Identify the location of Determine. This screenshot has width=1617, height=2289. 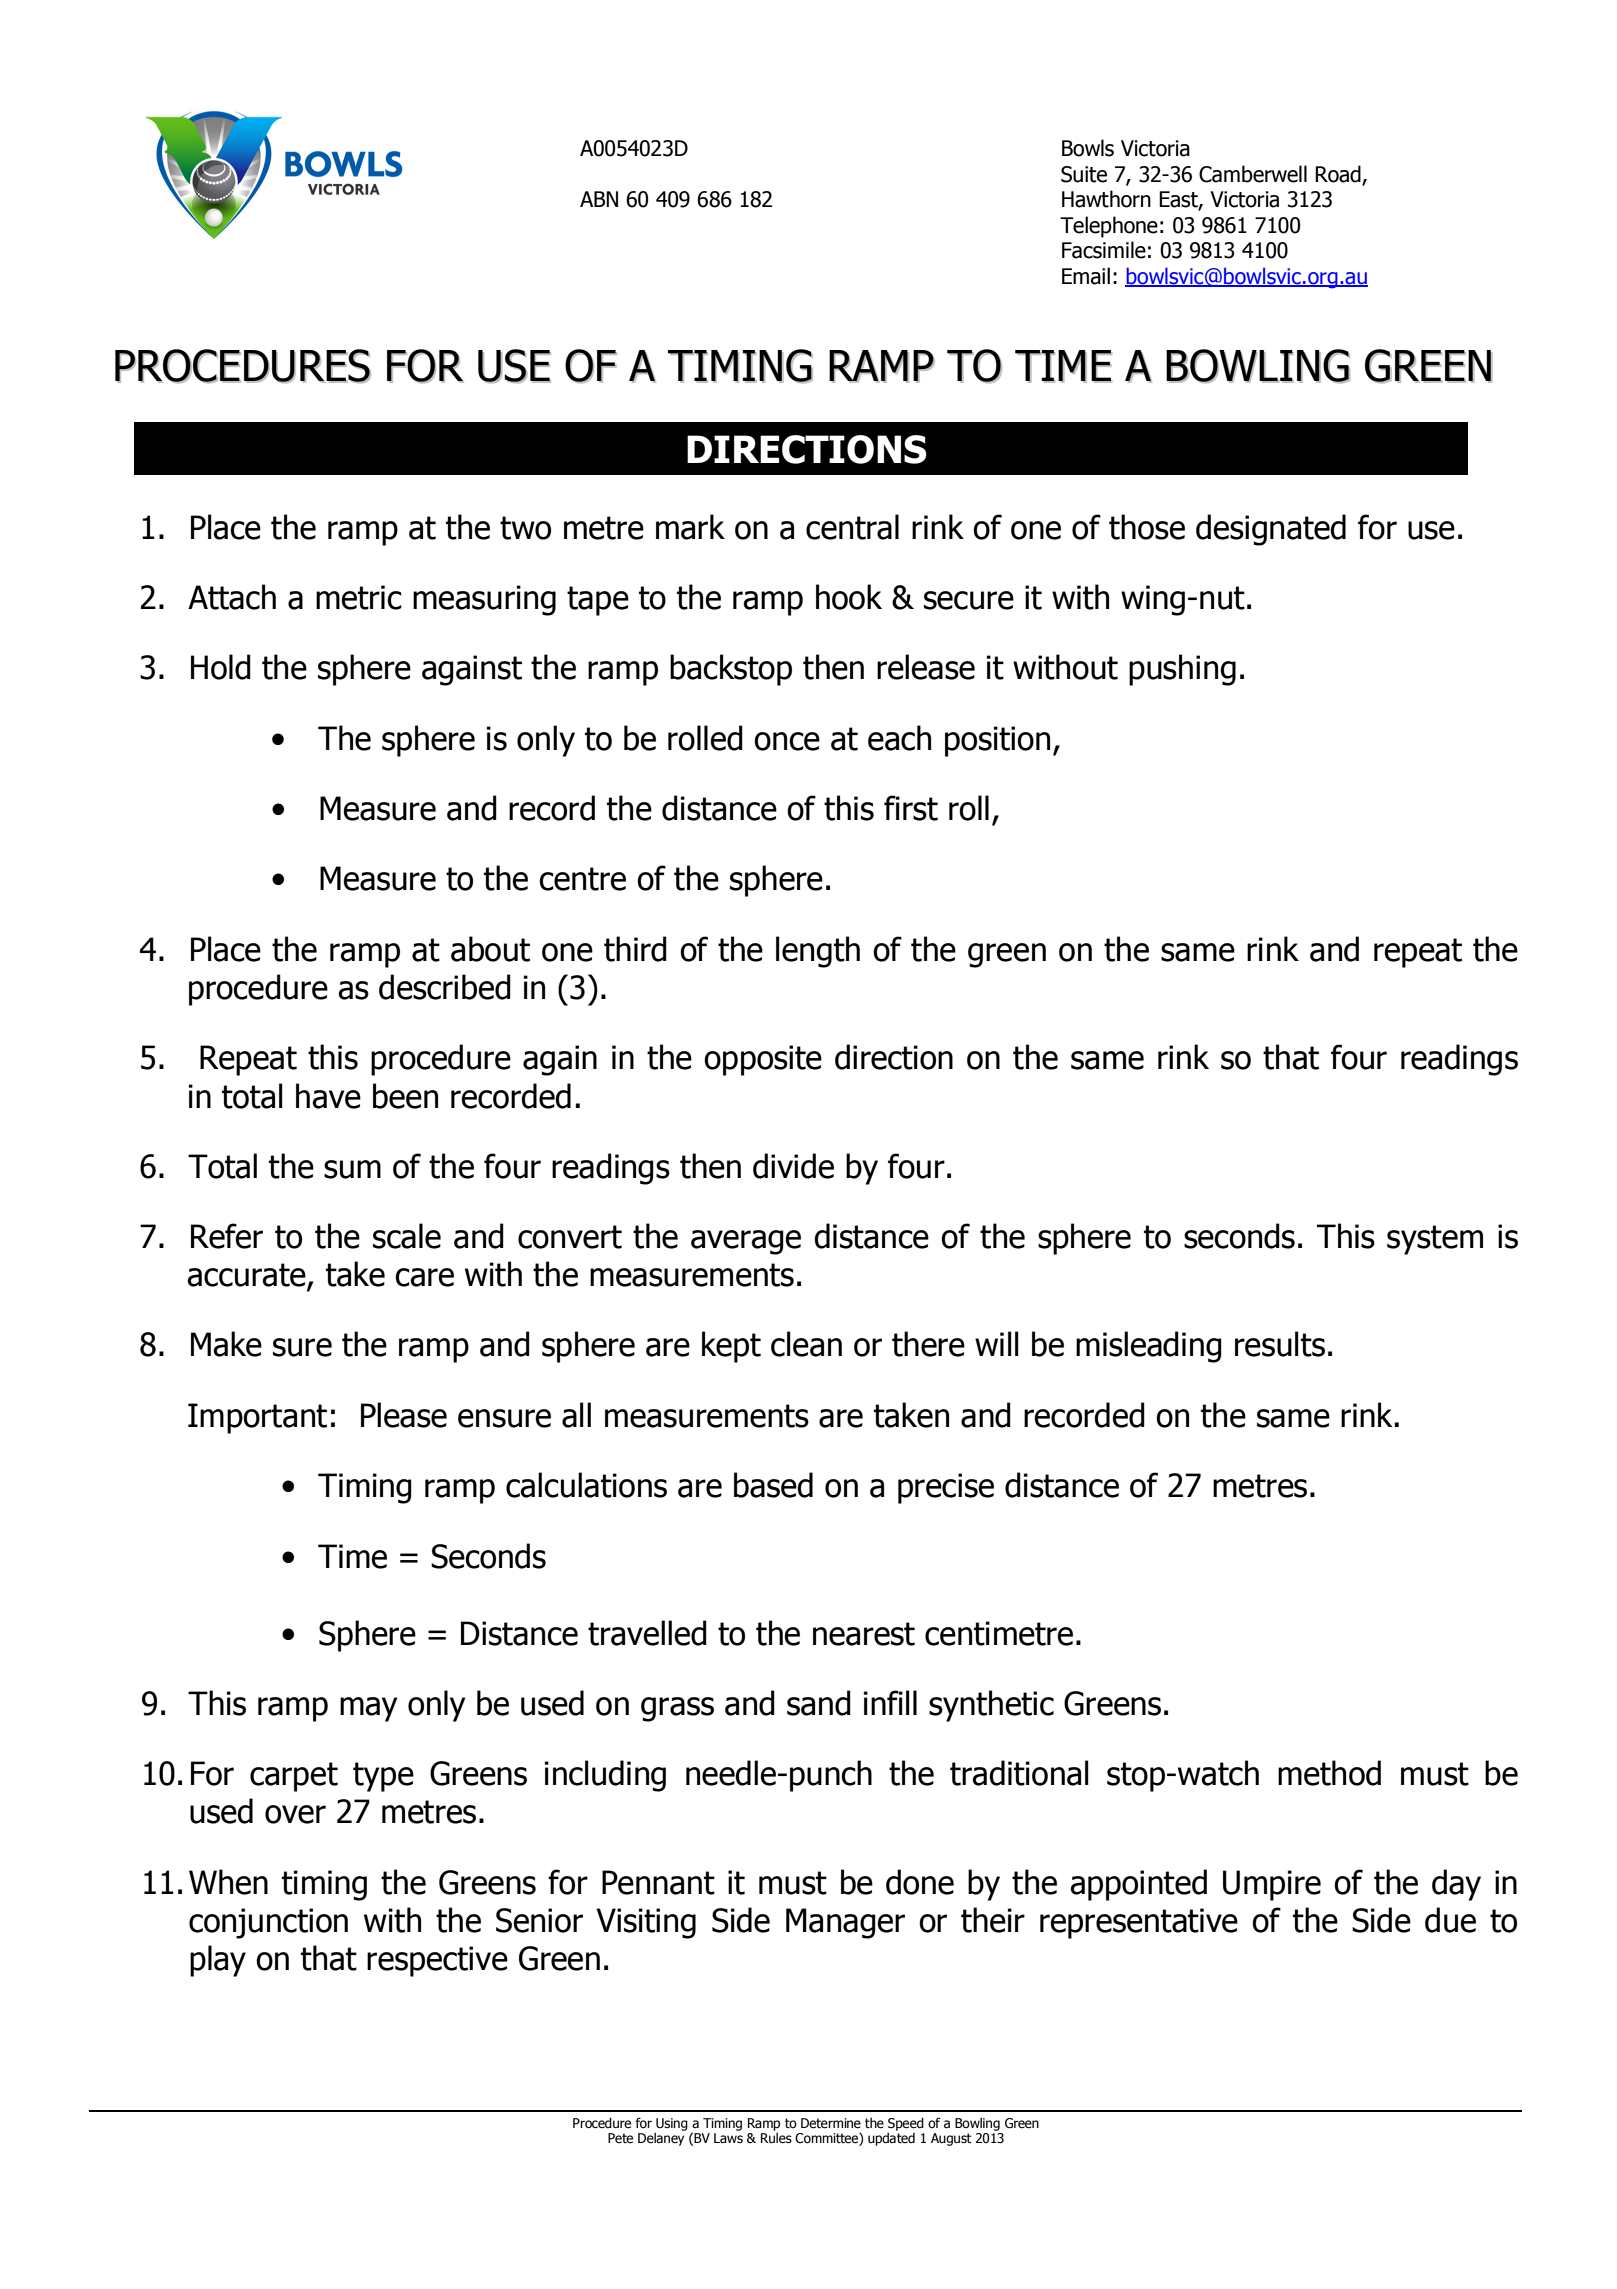
(831, 2123).
